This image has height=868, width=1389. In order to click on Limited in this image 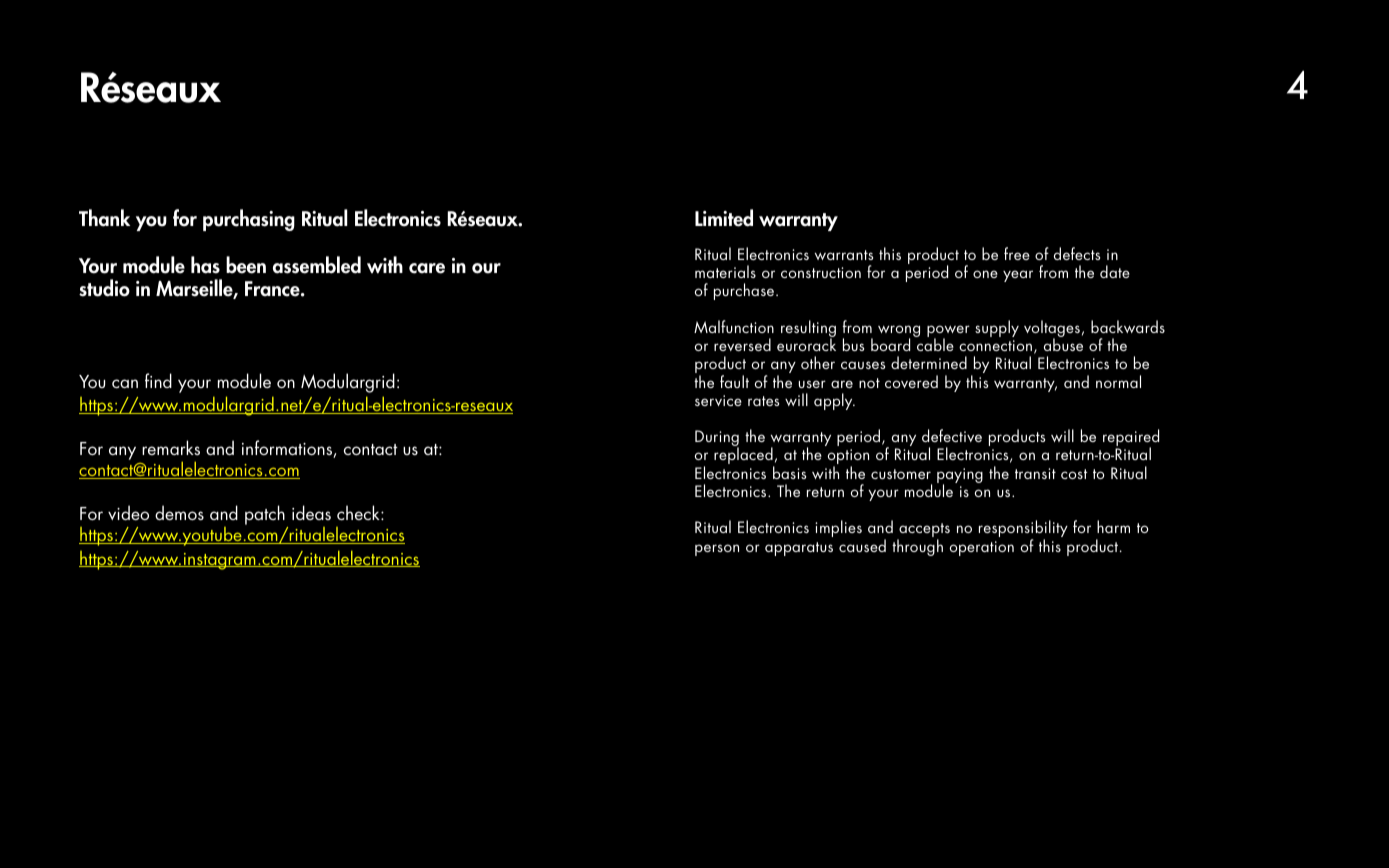, I will do `click(724, 218)`.
